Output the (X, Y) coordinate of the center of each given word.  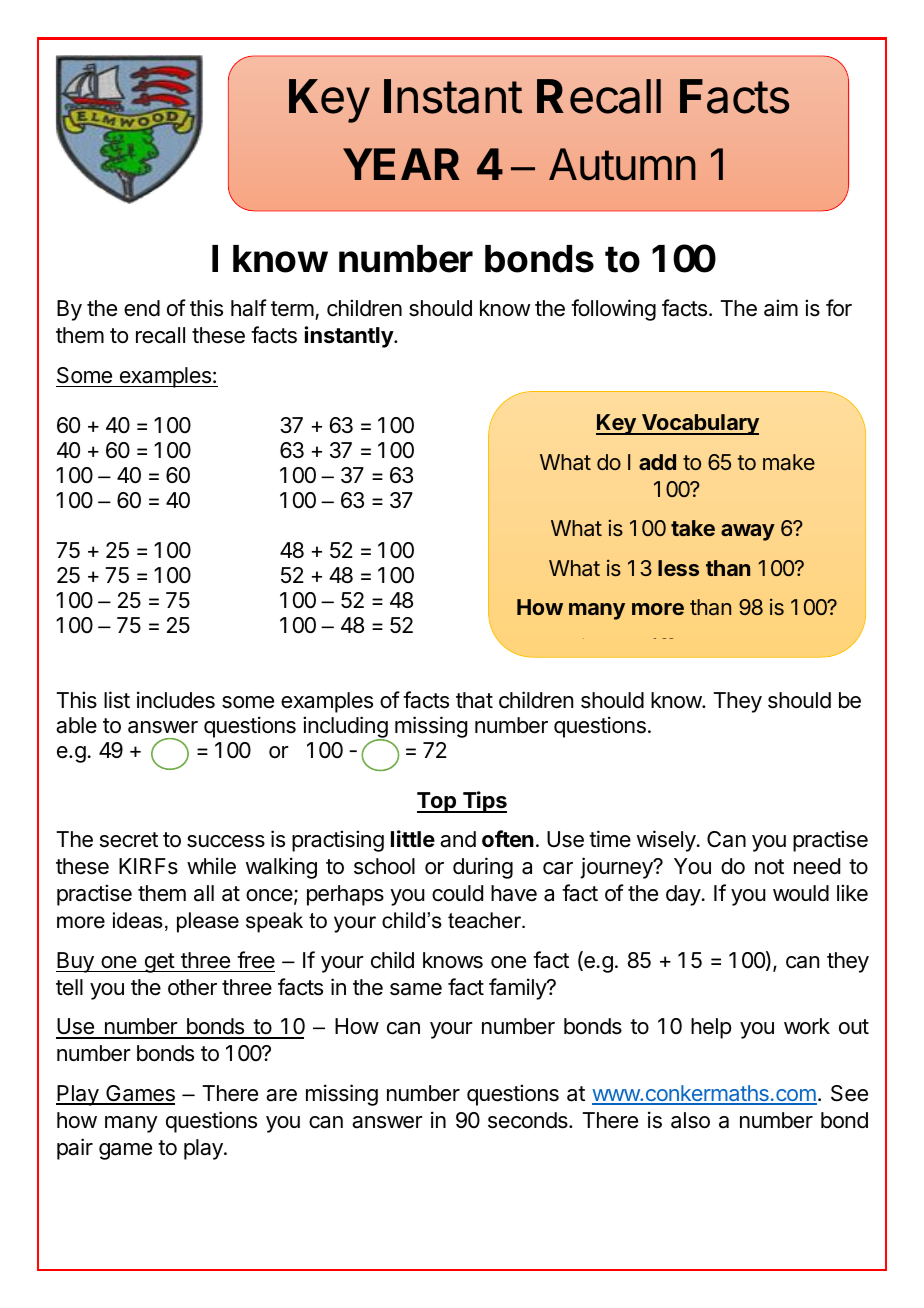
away (748, 532)
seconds (529, 1120)
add (657, 462)
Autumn (622, 164)
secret (129, 840)
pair (75, 1149)
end (142, 308)
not (769, 867)
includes (176, 700)
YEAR (401, 164)
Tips (483, 802)
